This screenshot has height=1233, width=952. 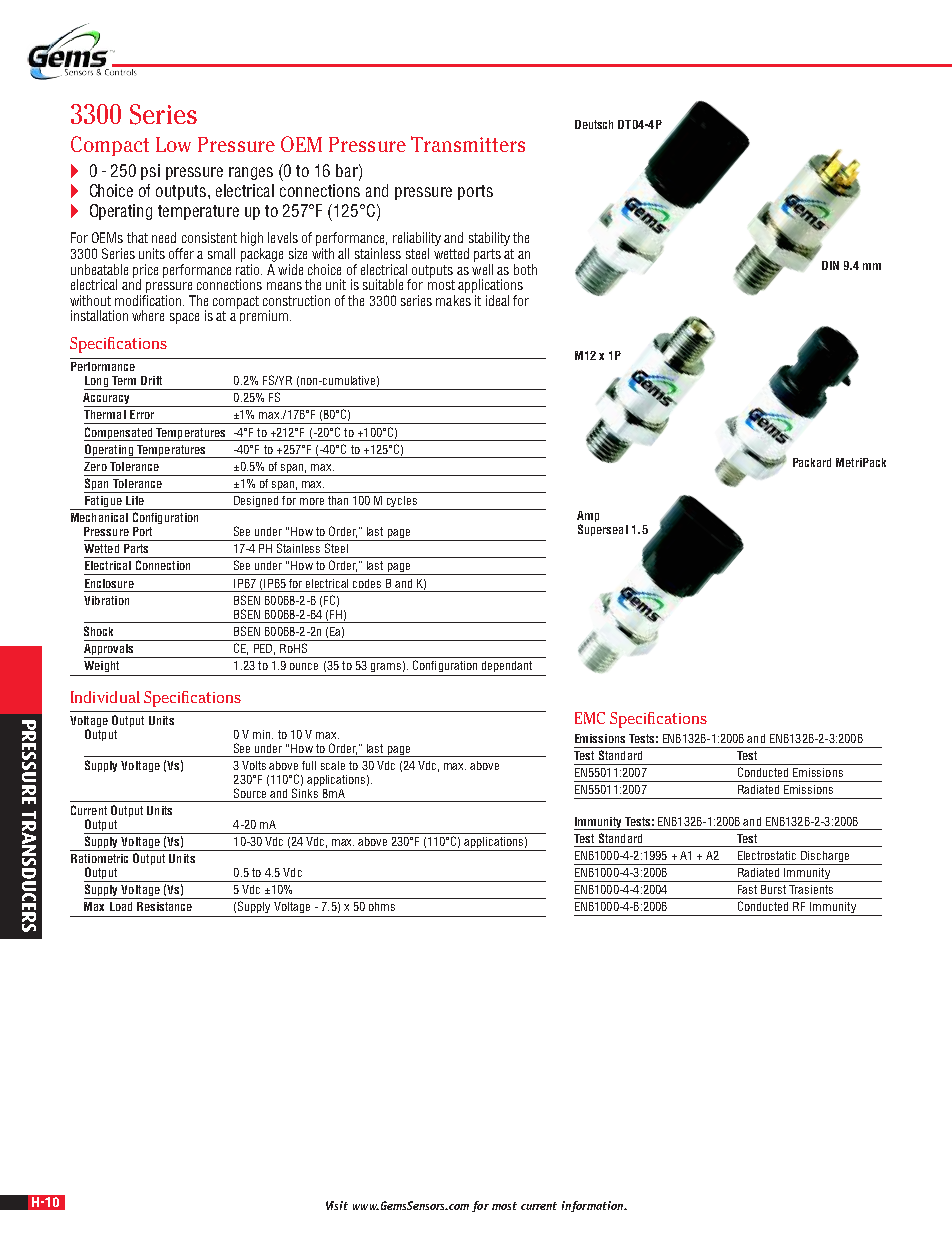 I want to click on EMC, so click(x=590, y=718).
